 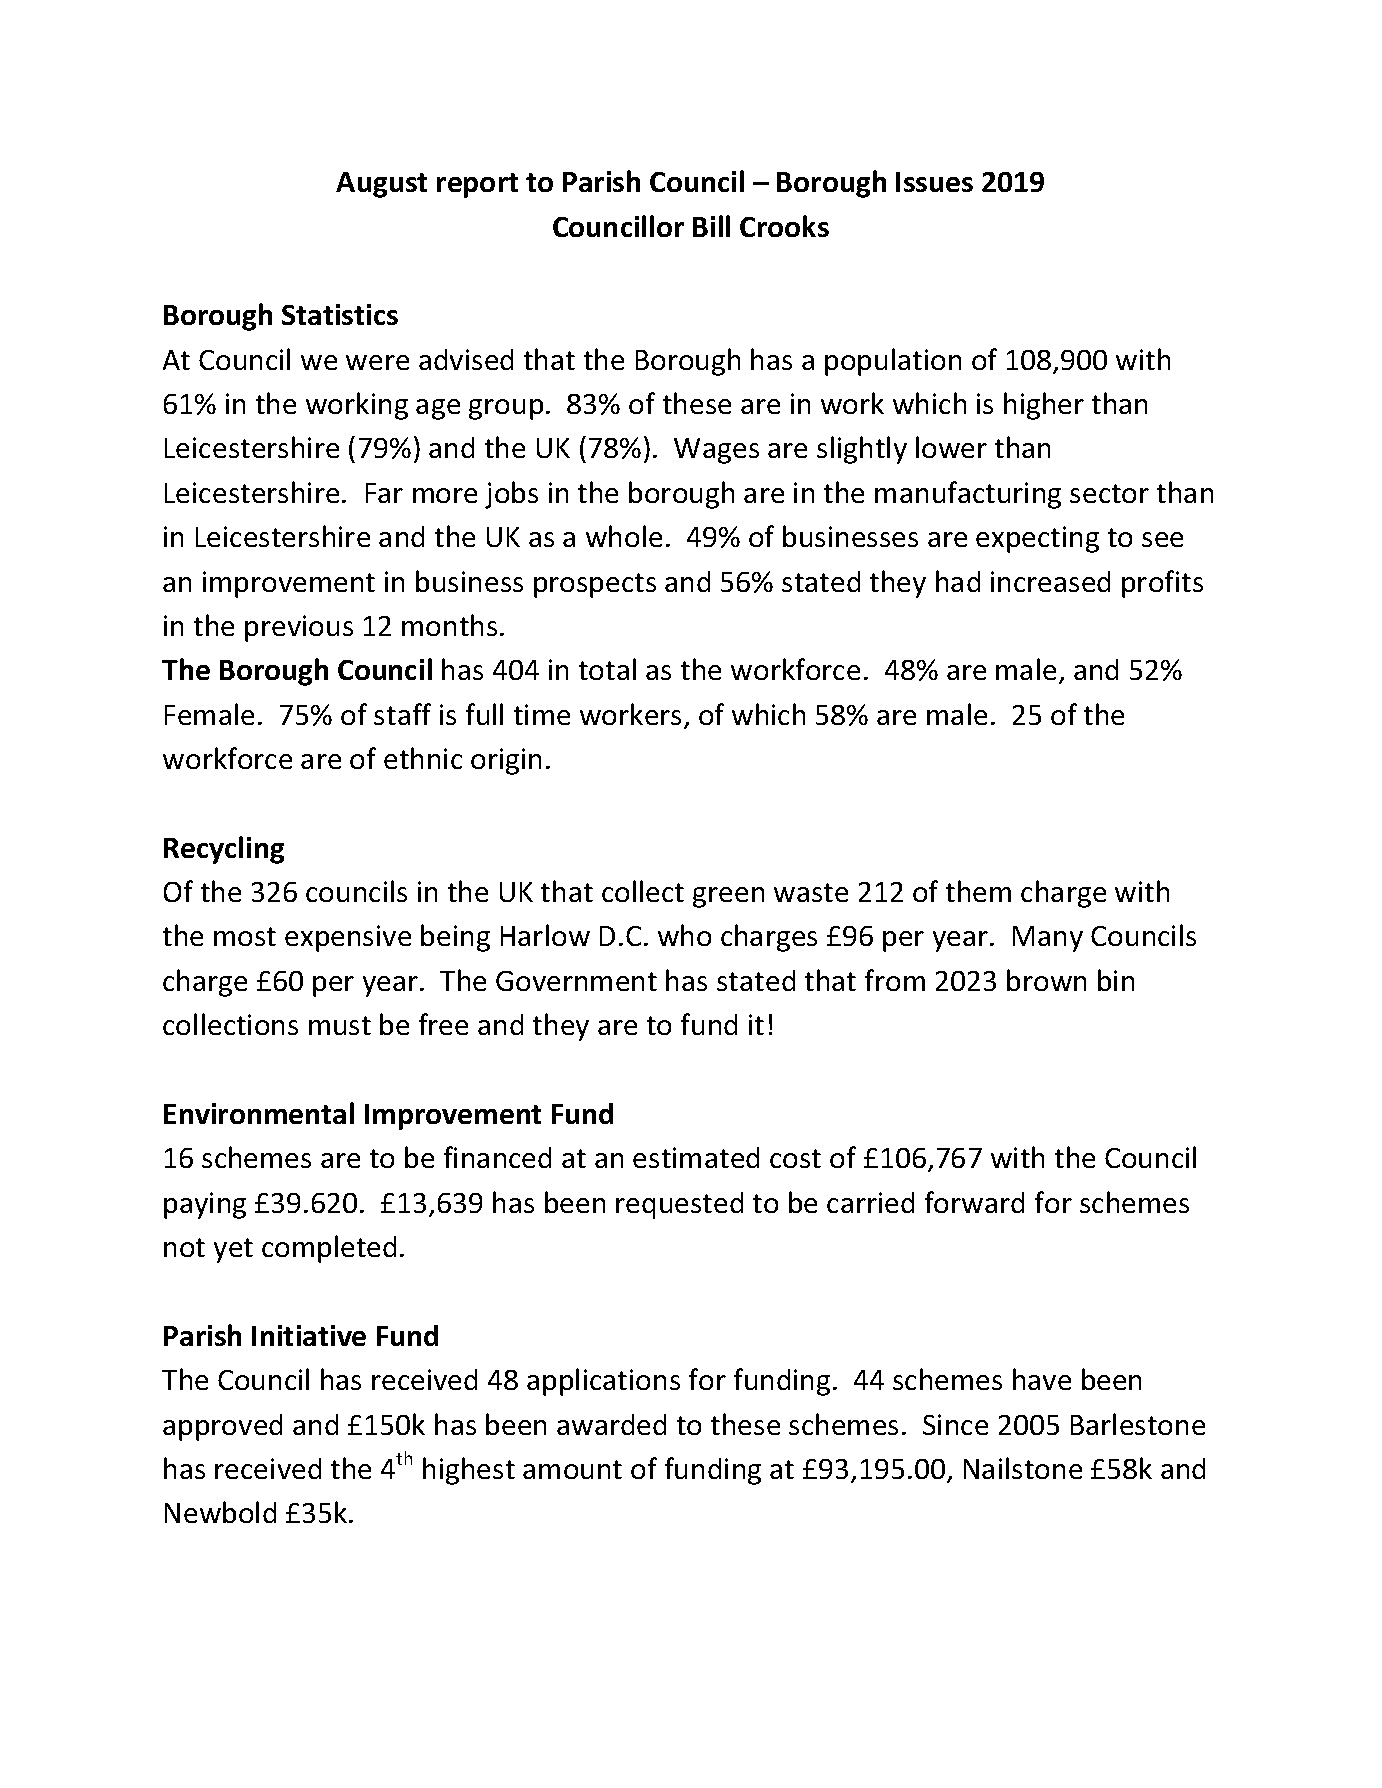 What do you see at coordinates (1050, 581) in the document?
I see `increased` at bounding box center [1050, 581].
